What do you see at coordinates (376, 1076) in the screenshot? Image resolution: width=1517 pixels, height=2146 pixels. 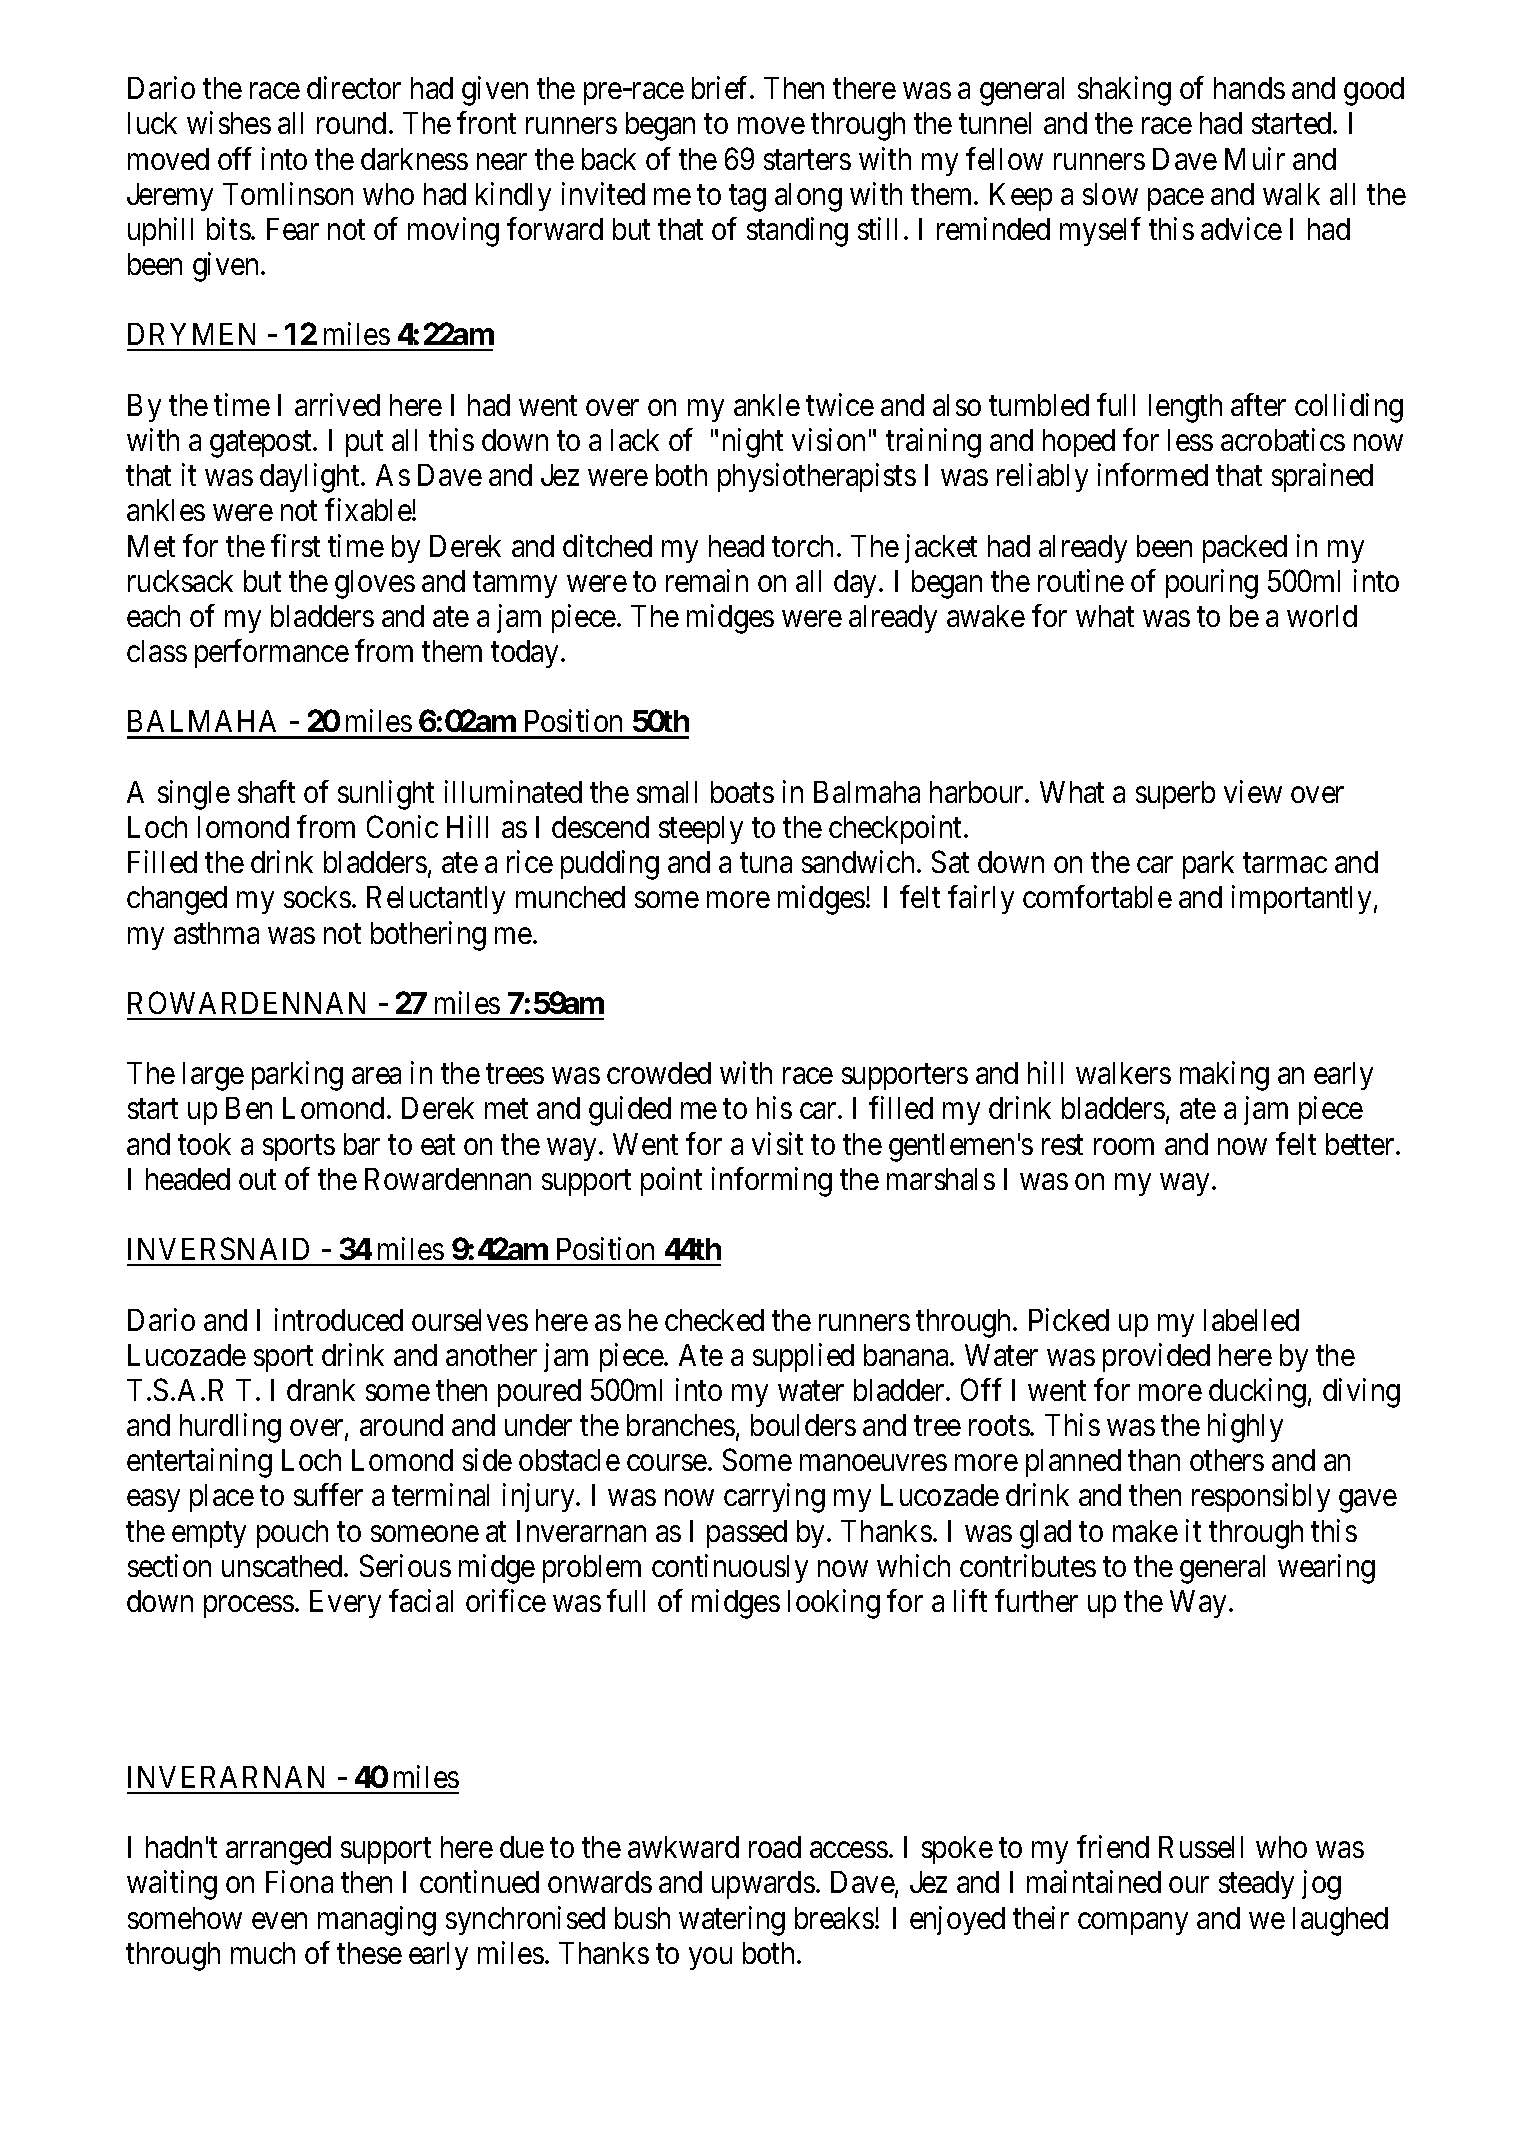 I see `area` at bounding box center [376, 1076].
